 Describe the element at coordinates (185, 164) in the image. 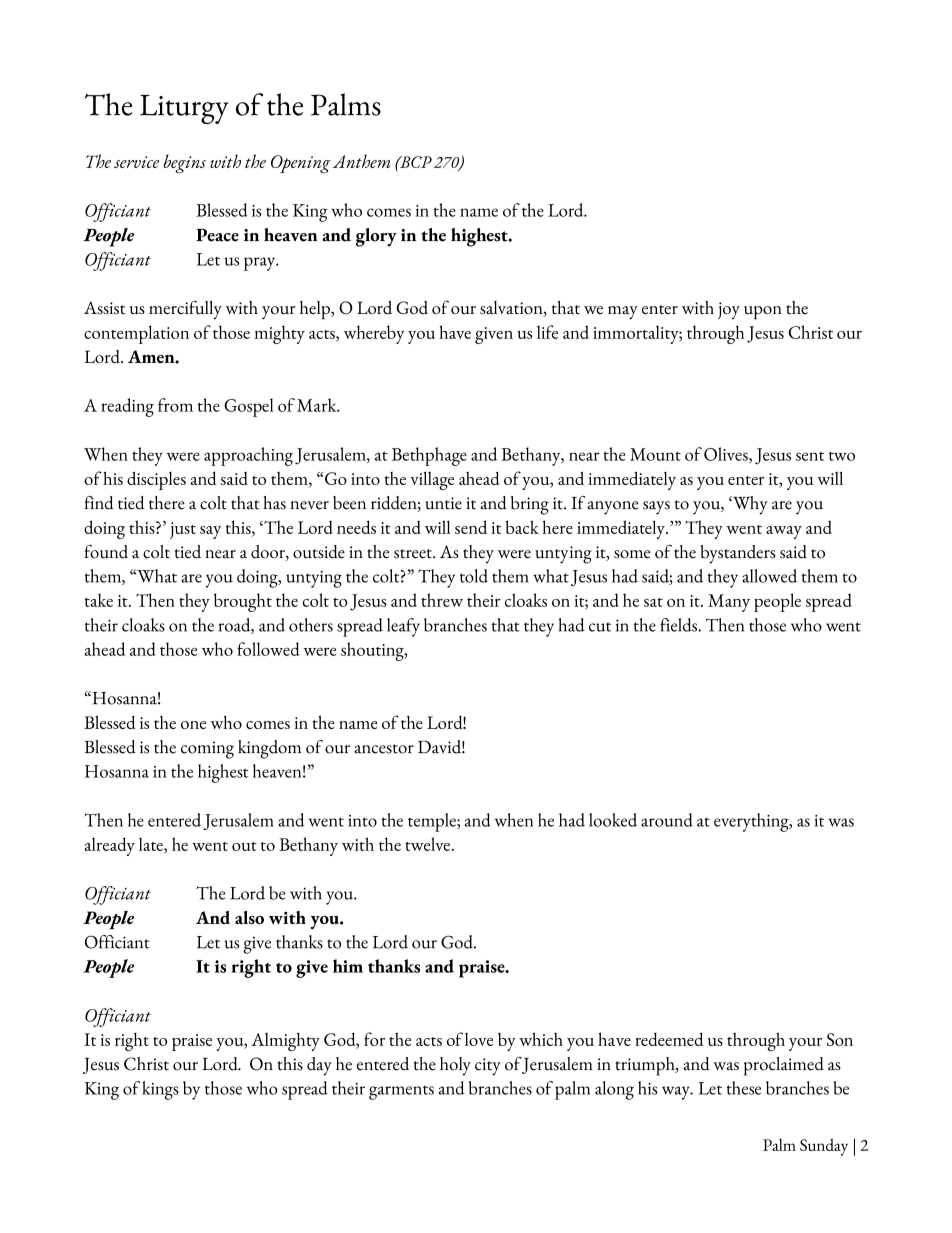

I see `begins` at that location.
